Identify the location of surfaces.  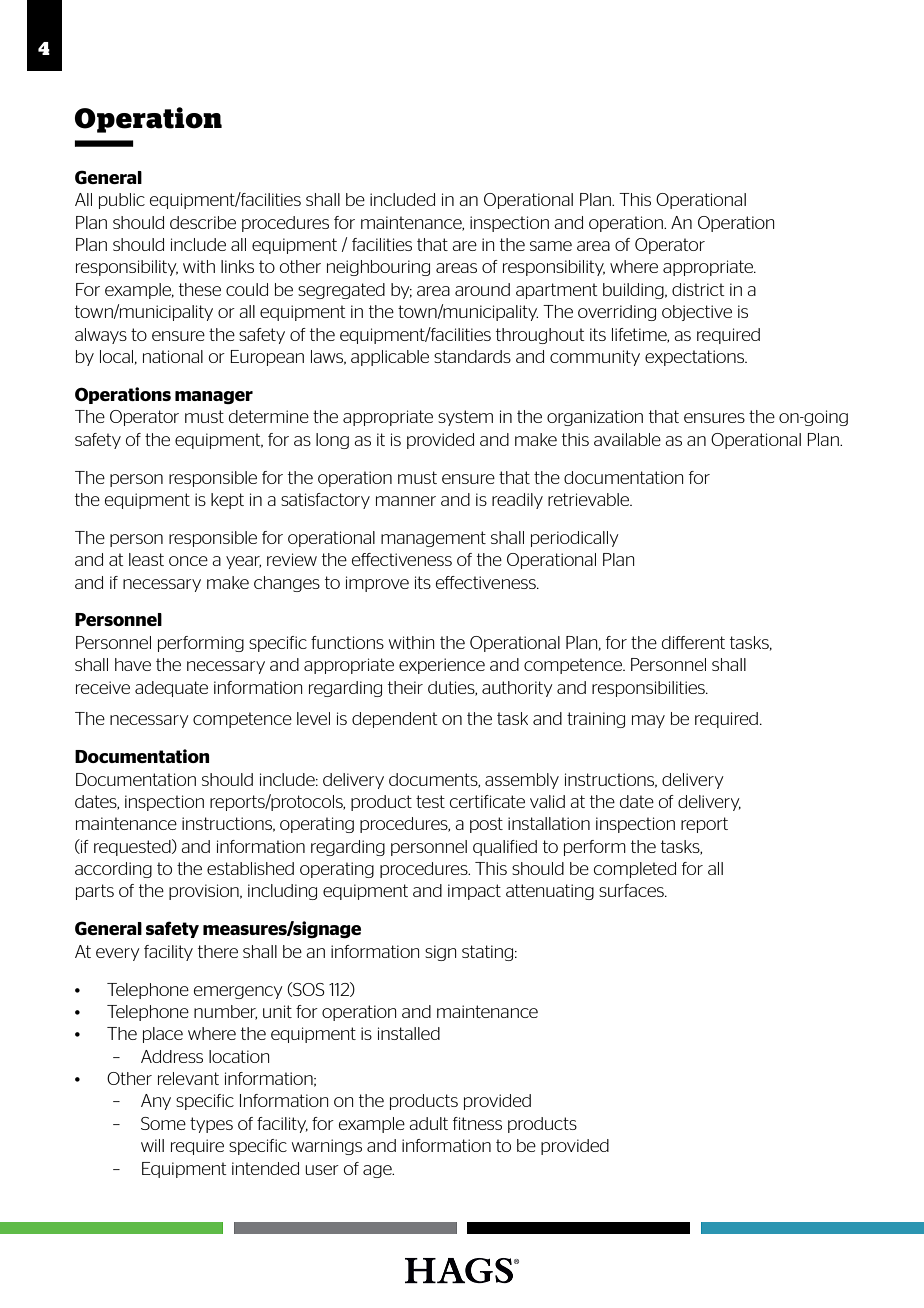
(632, 890).
